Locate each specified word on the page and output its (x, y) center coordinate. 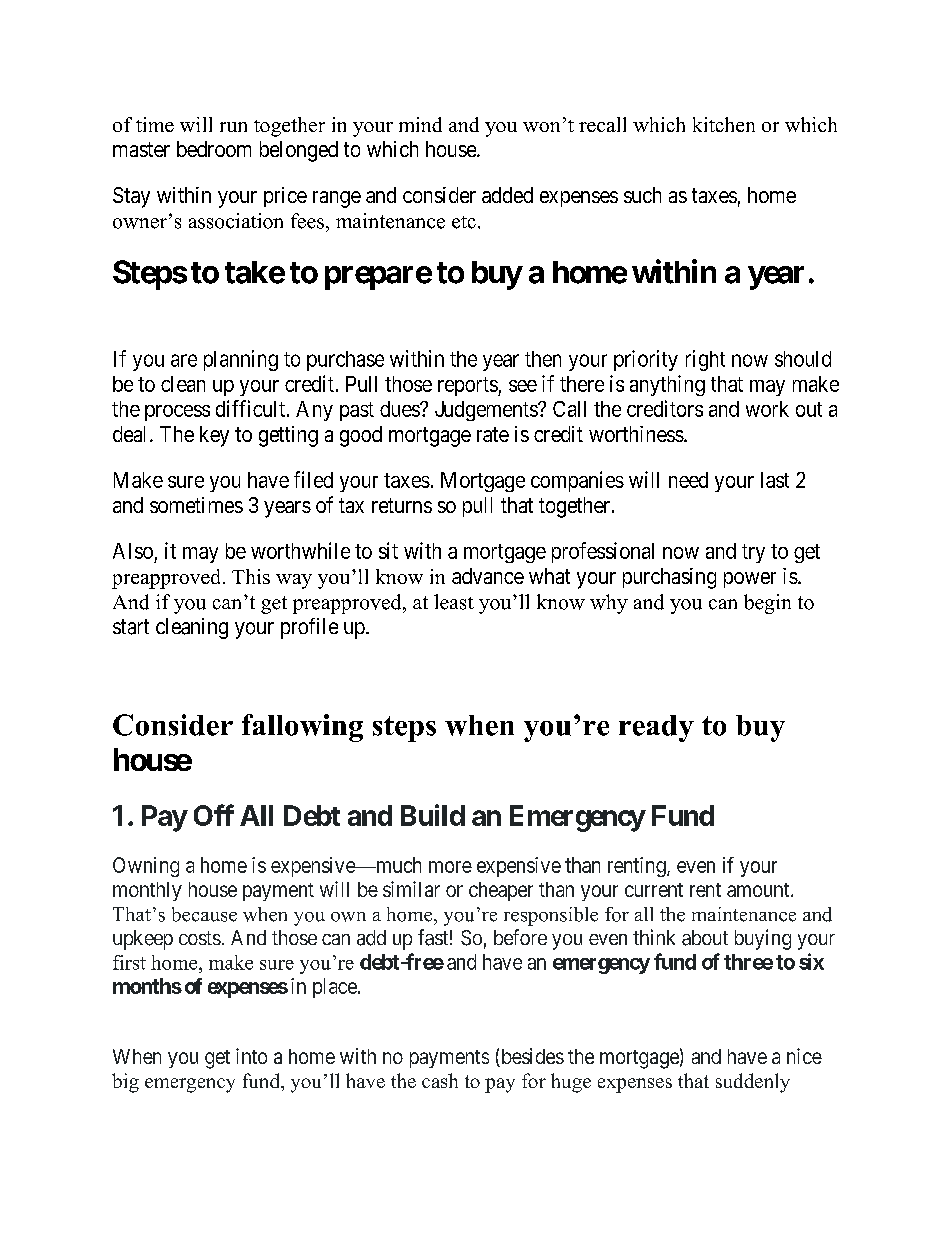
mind (420, 124)
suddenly (753, 1083)
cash (440, 1080)
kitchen (724, 124)
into (251, 1056)
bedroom (214, 149)
